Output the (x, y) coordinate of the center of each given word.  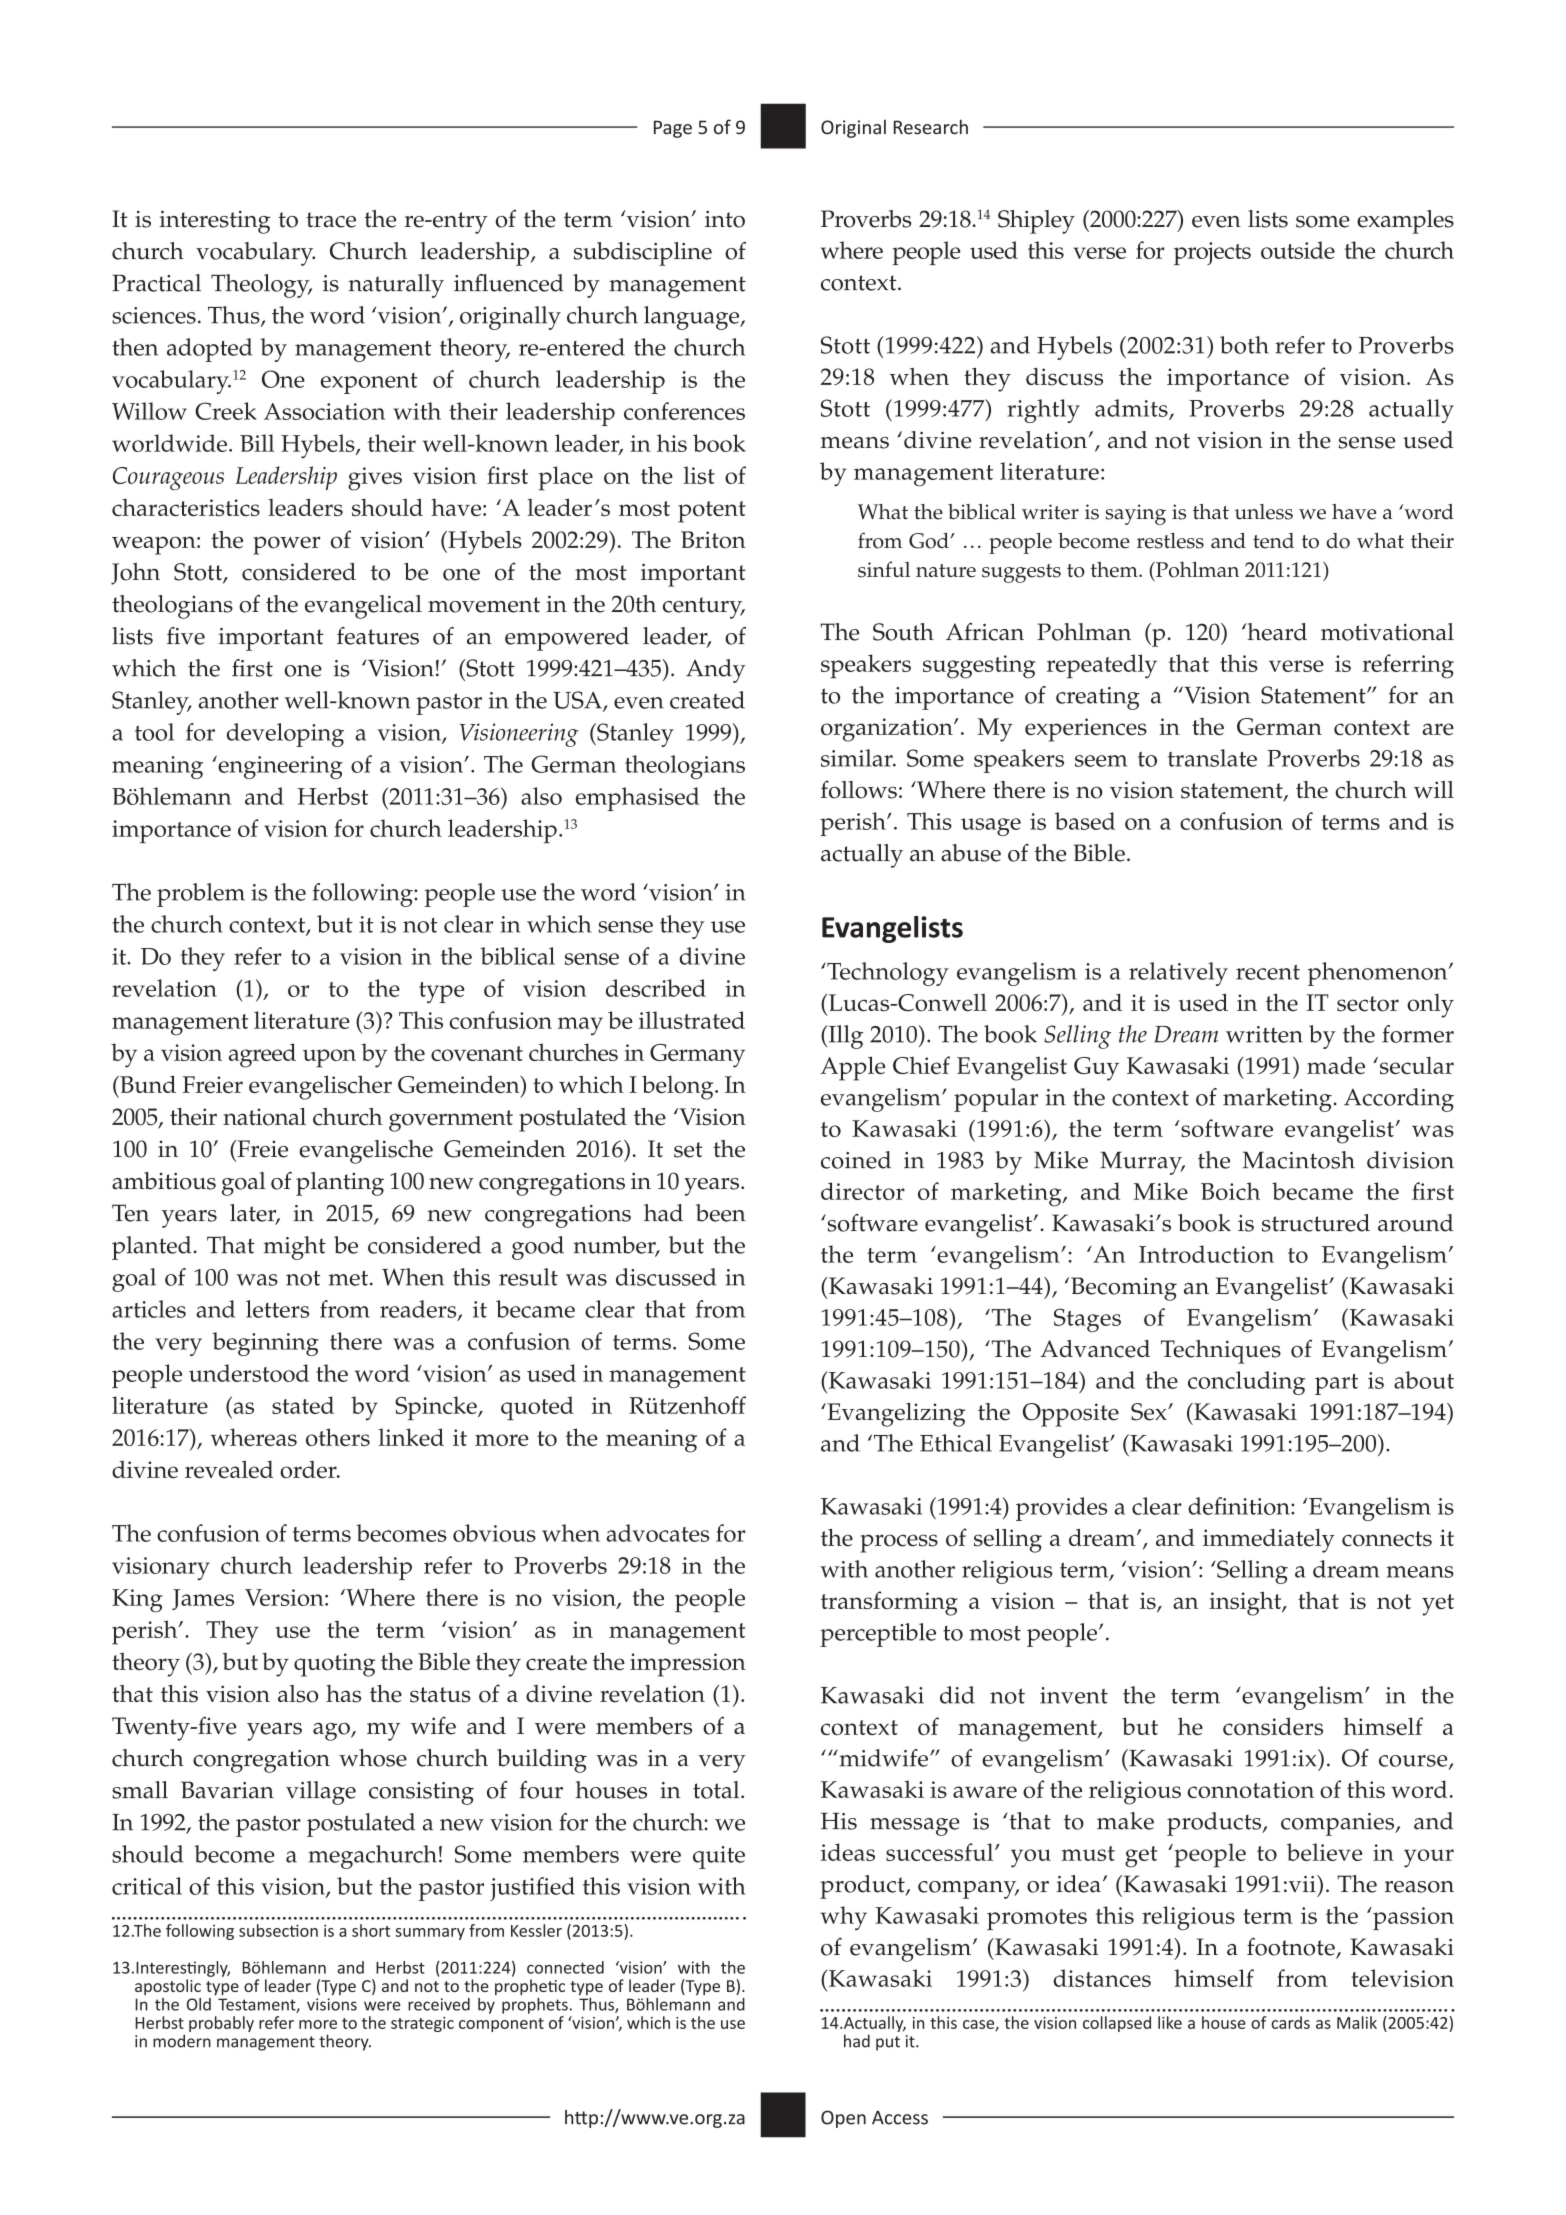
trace (331, 220)
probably (221, 2024)
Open (843, 2119)
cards (1290, 2022)
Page (673, 129)
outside (1298, 250)
